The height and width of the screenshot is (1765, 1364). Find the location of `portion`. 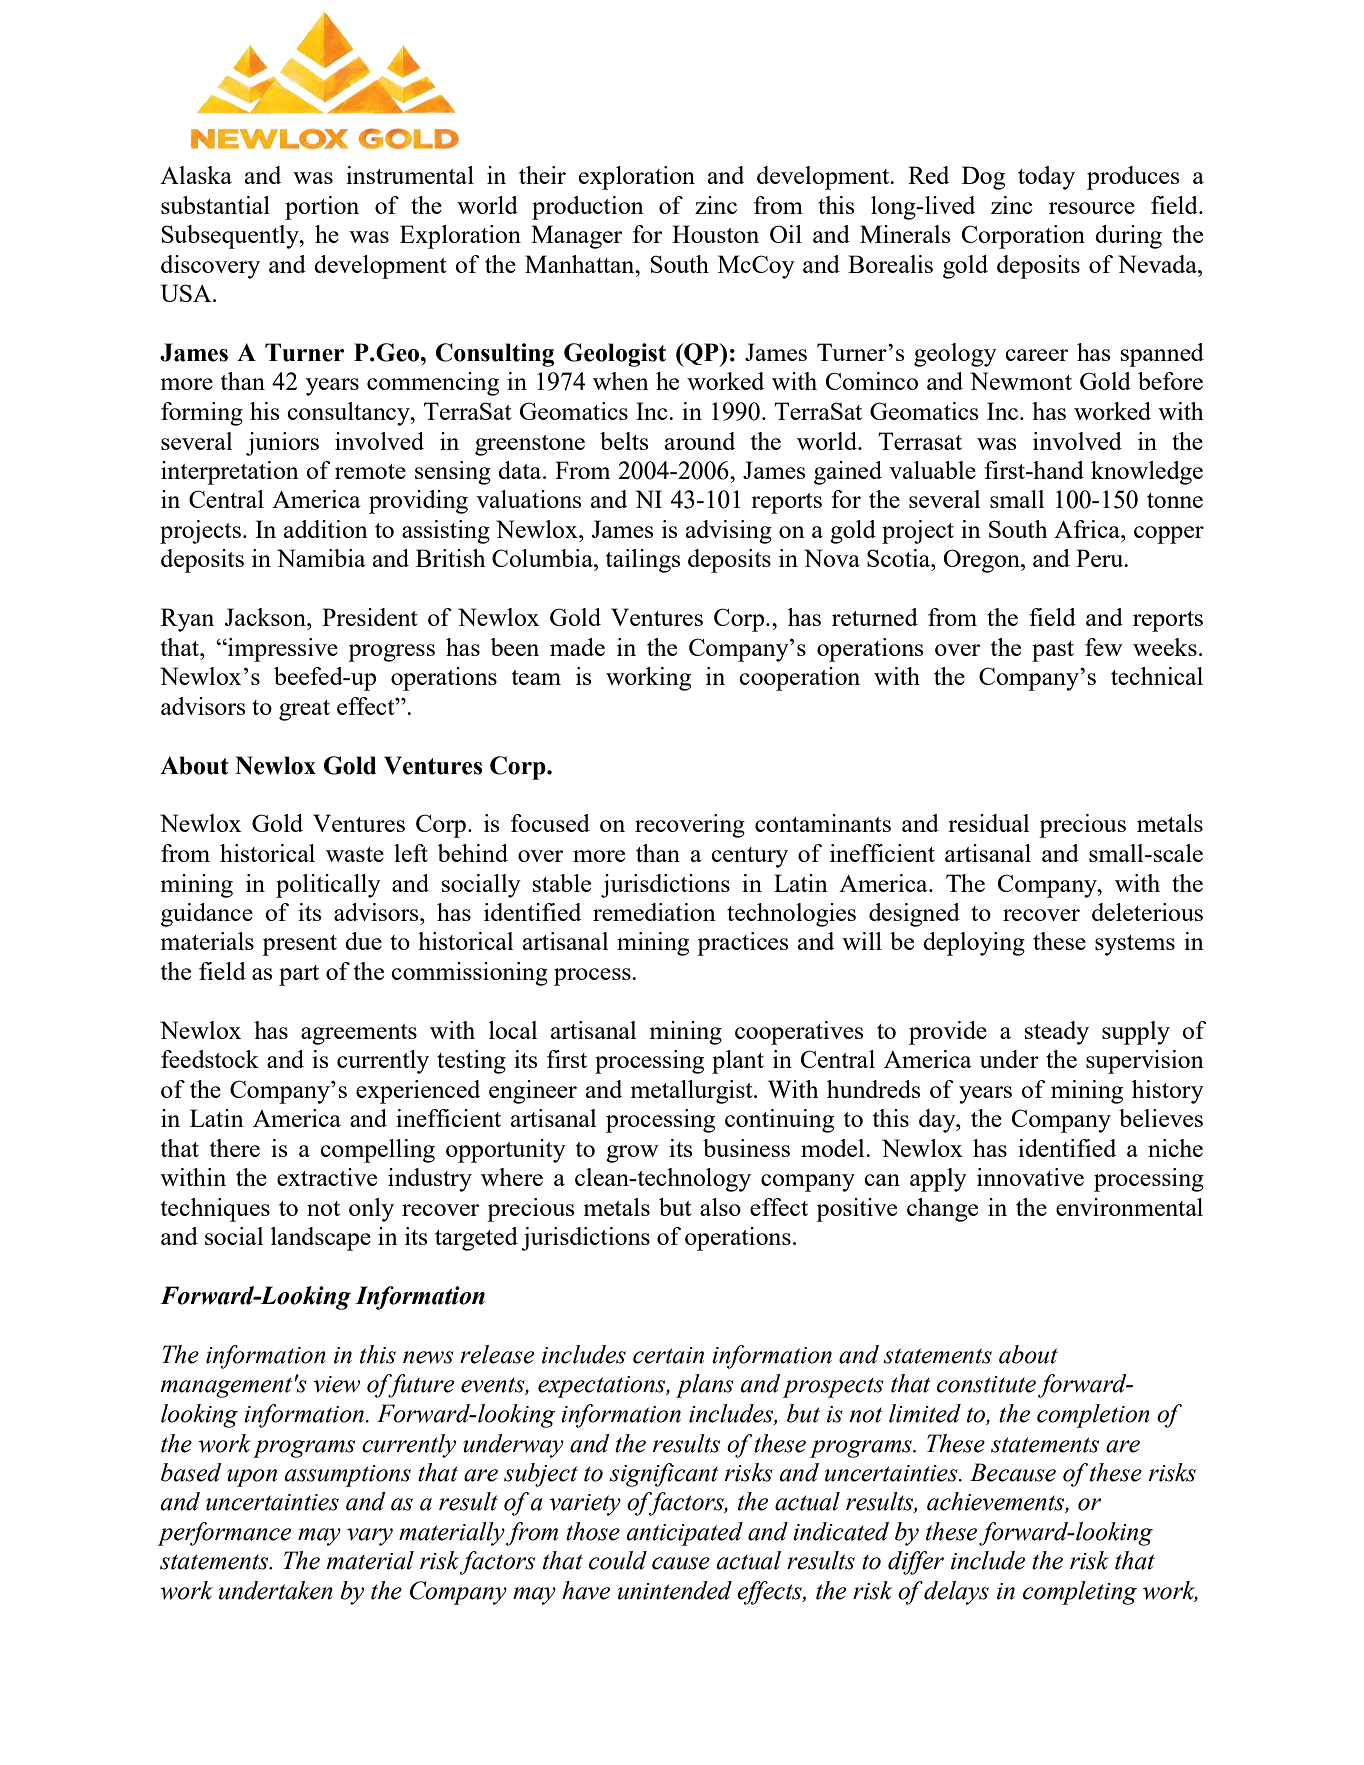

portion is located at coordinates (322, 208).
